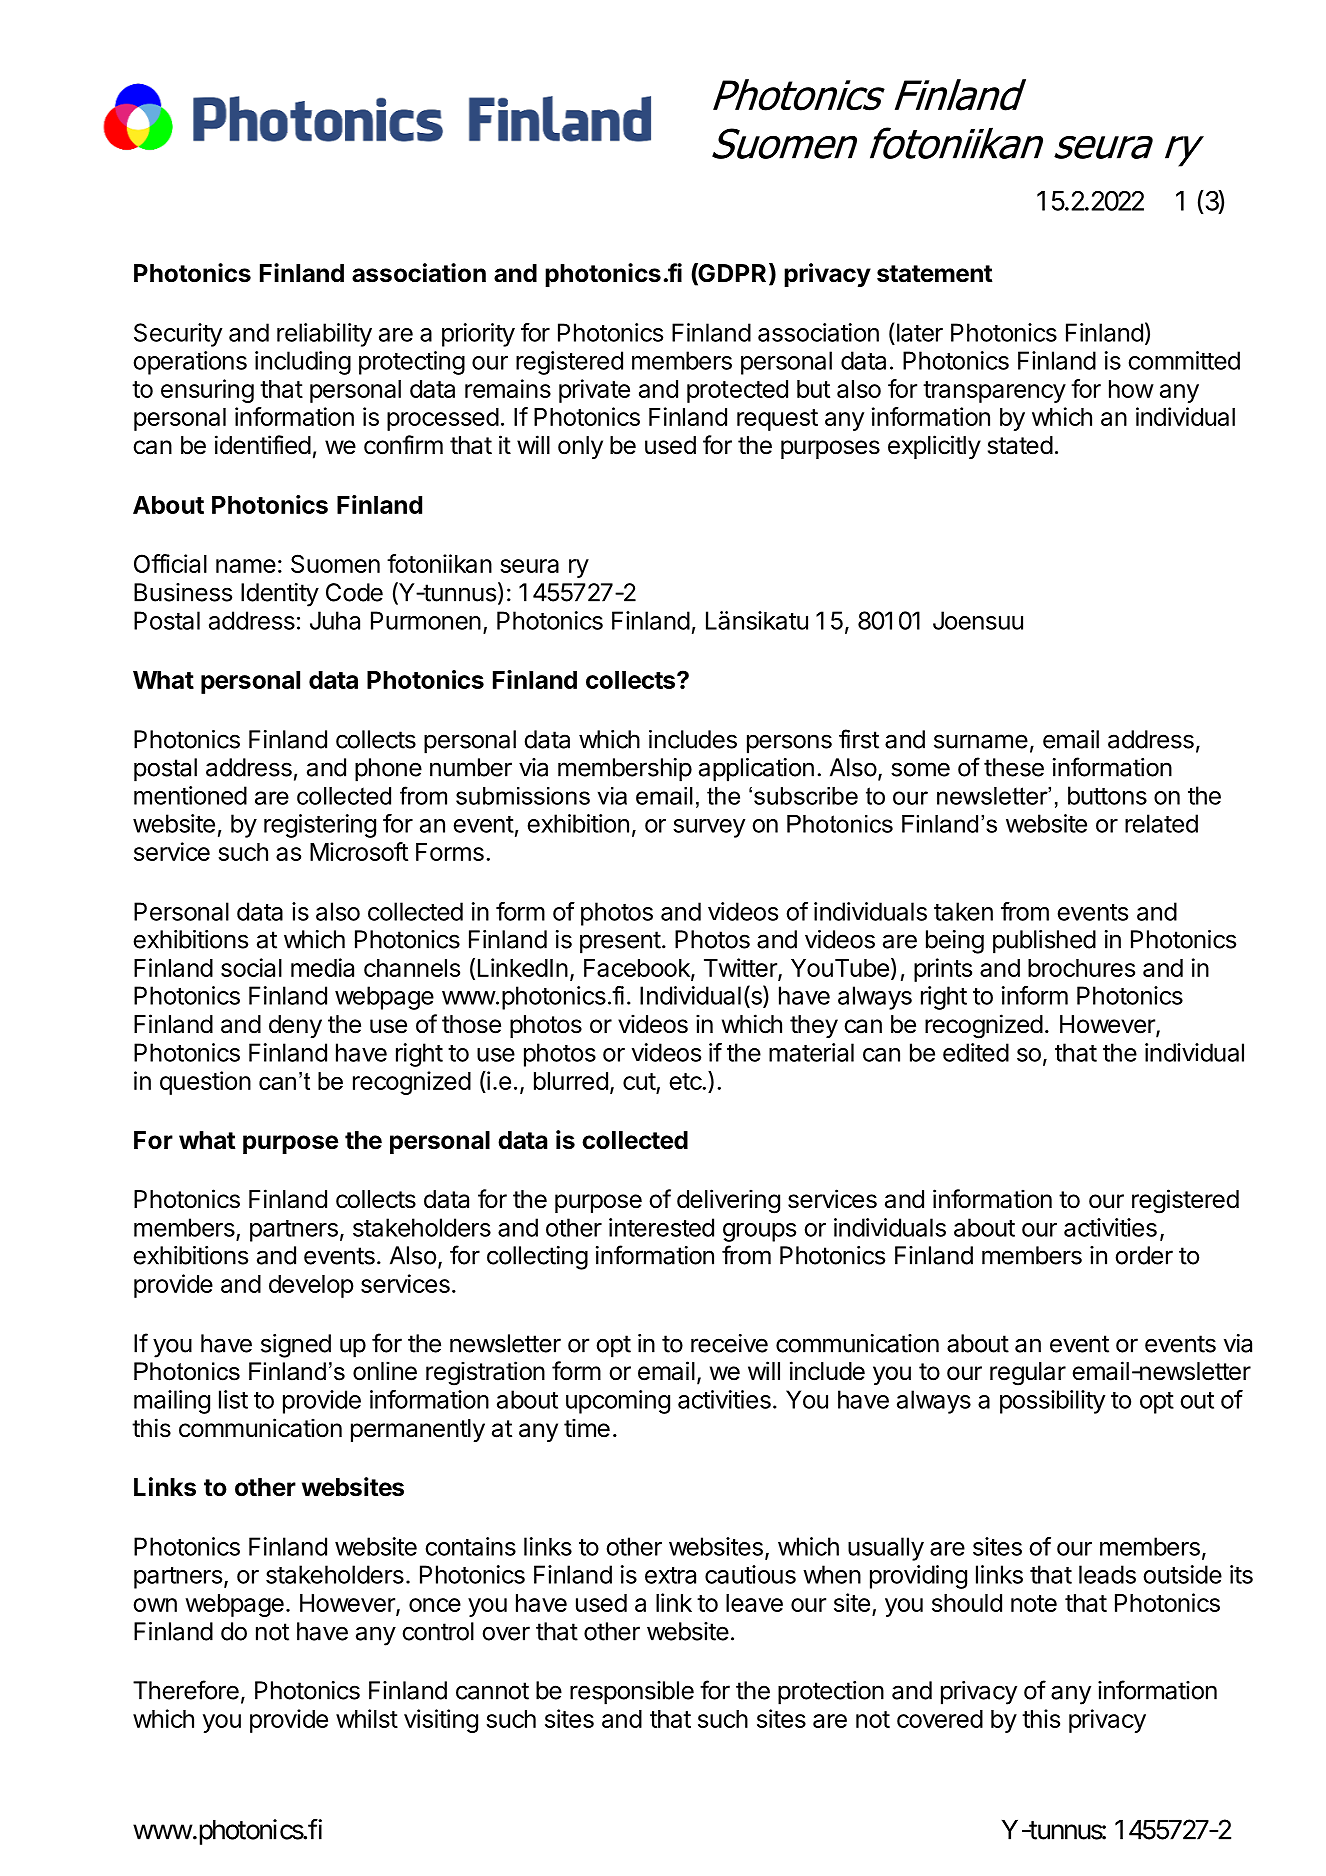 This document has height=1876, width=1326. What do you see at coordinates (632, 1693) in the document?
I see `responsible` at bounding box center [632, 1693].
